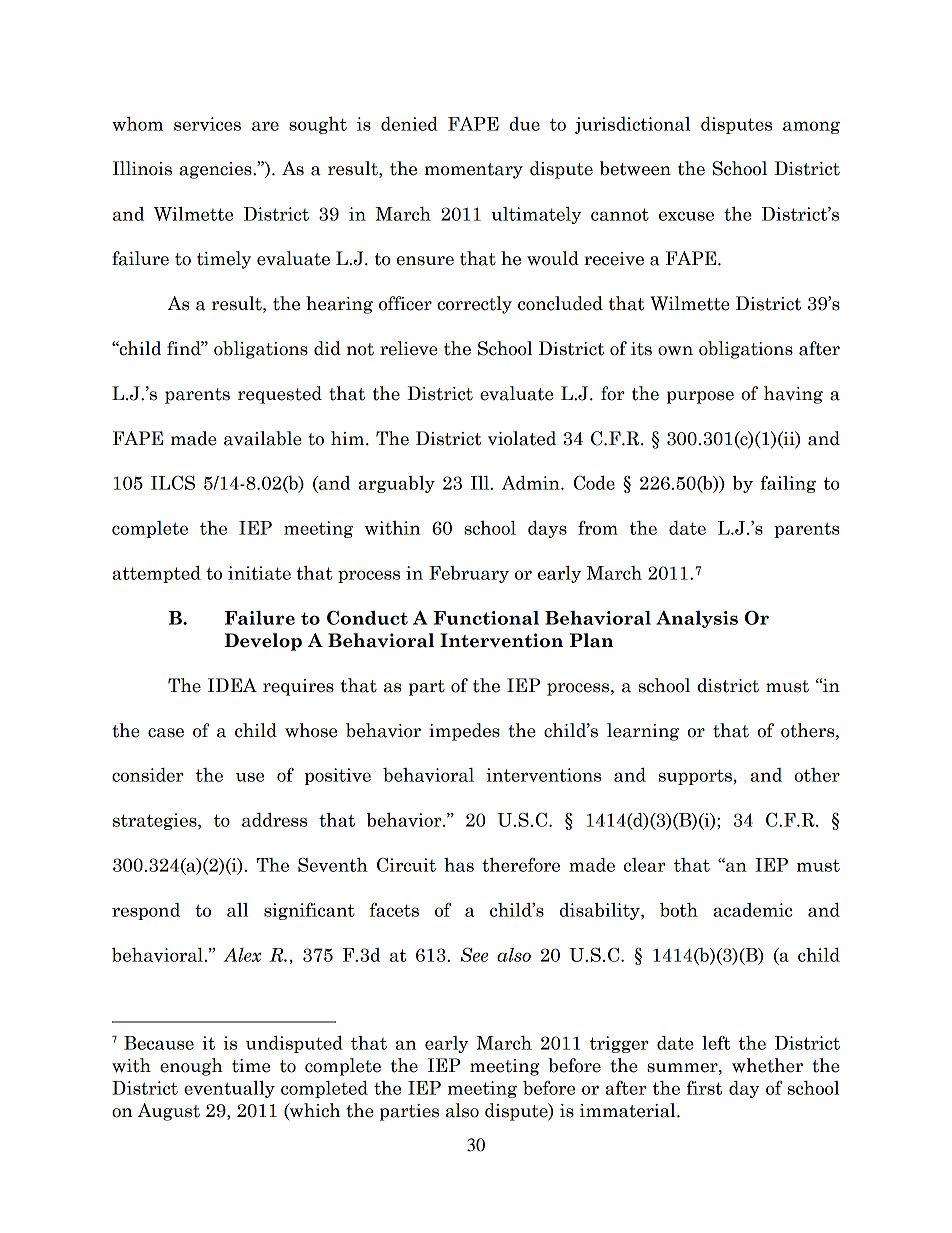  I want to click on trigger, so click(619, 1044).
